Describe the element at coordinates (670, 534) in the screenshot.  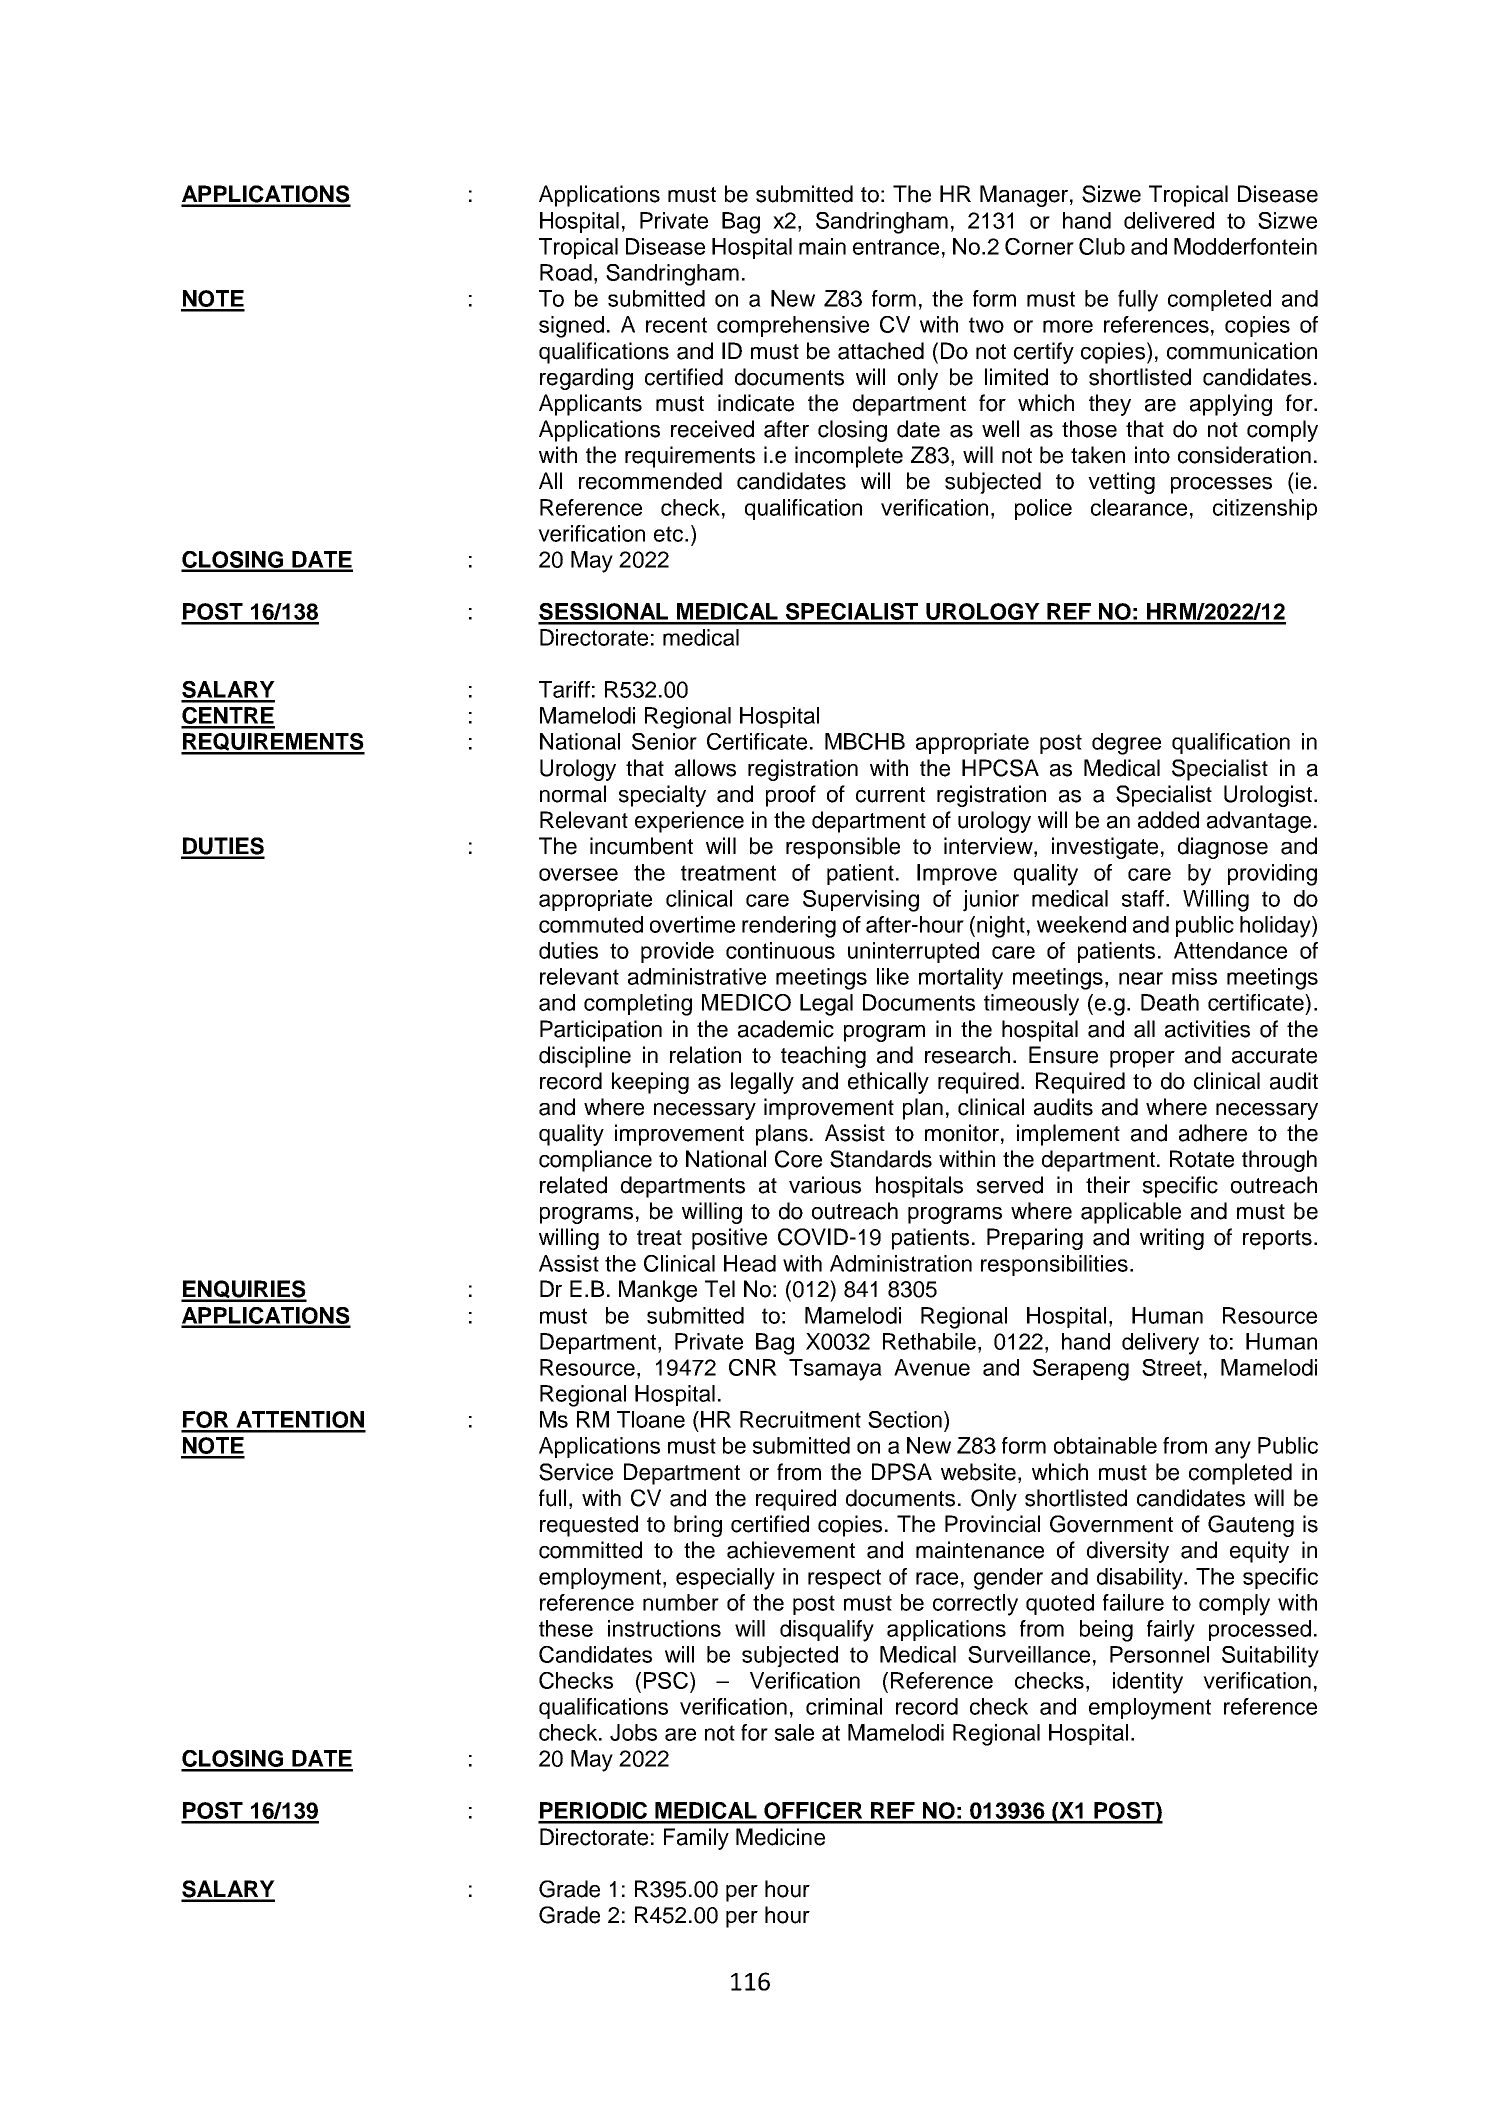
I see `etc` at that location.
